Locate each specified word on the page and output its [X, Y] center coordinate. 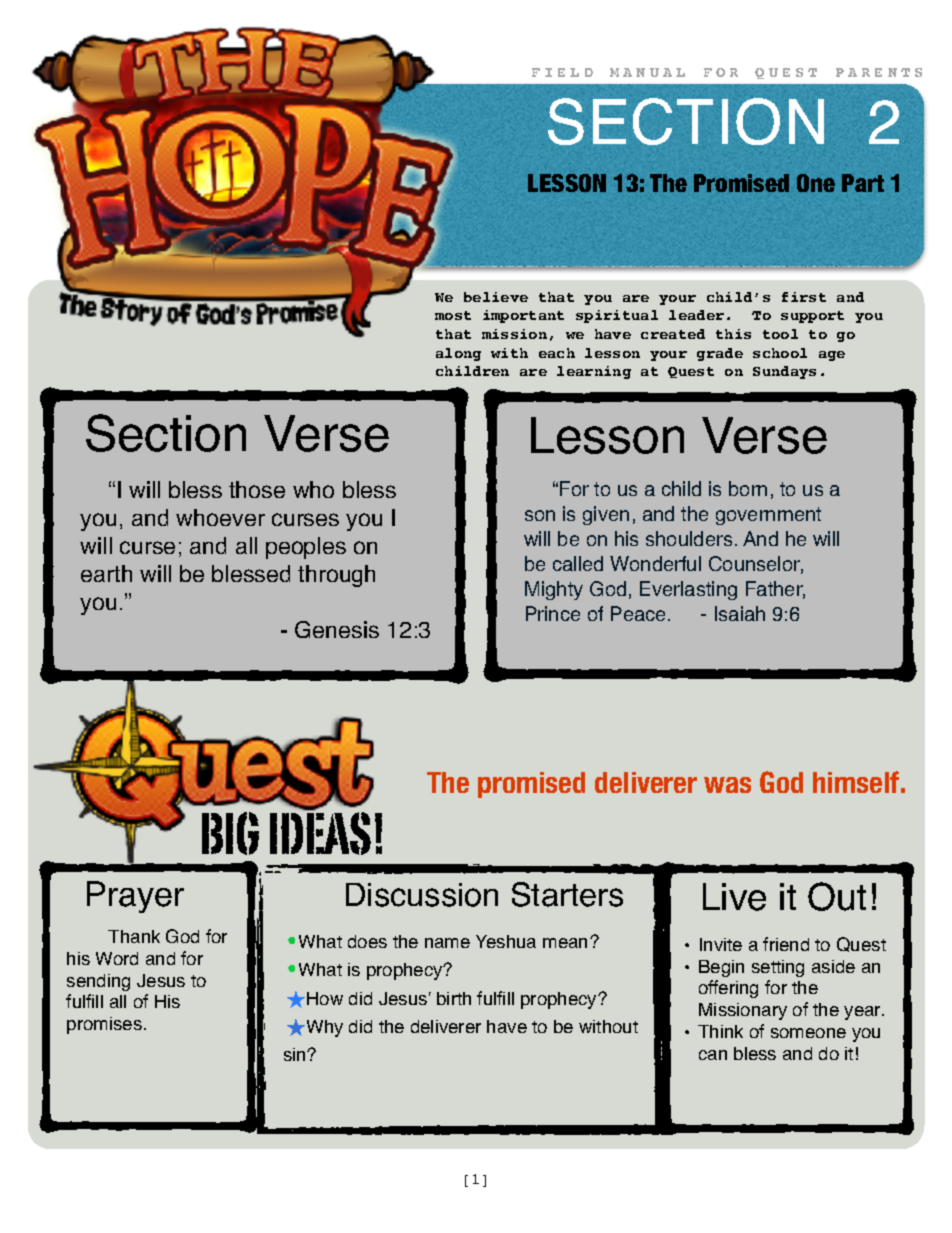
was [727, 785]
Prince [553, 613]
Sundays [784, 372]
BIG [230, 833]
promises [104, 1025]
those [257, 489]
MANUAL [647, 72]
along [458, 354]
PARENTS [879, 72]
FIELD [562, 72]
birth [454, 998]
